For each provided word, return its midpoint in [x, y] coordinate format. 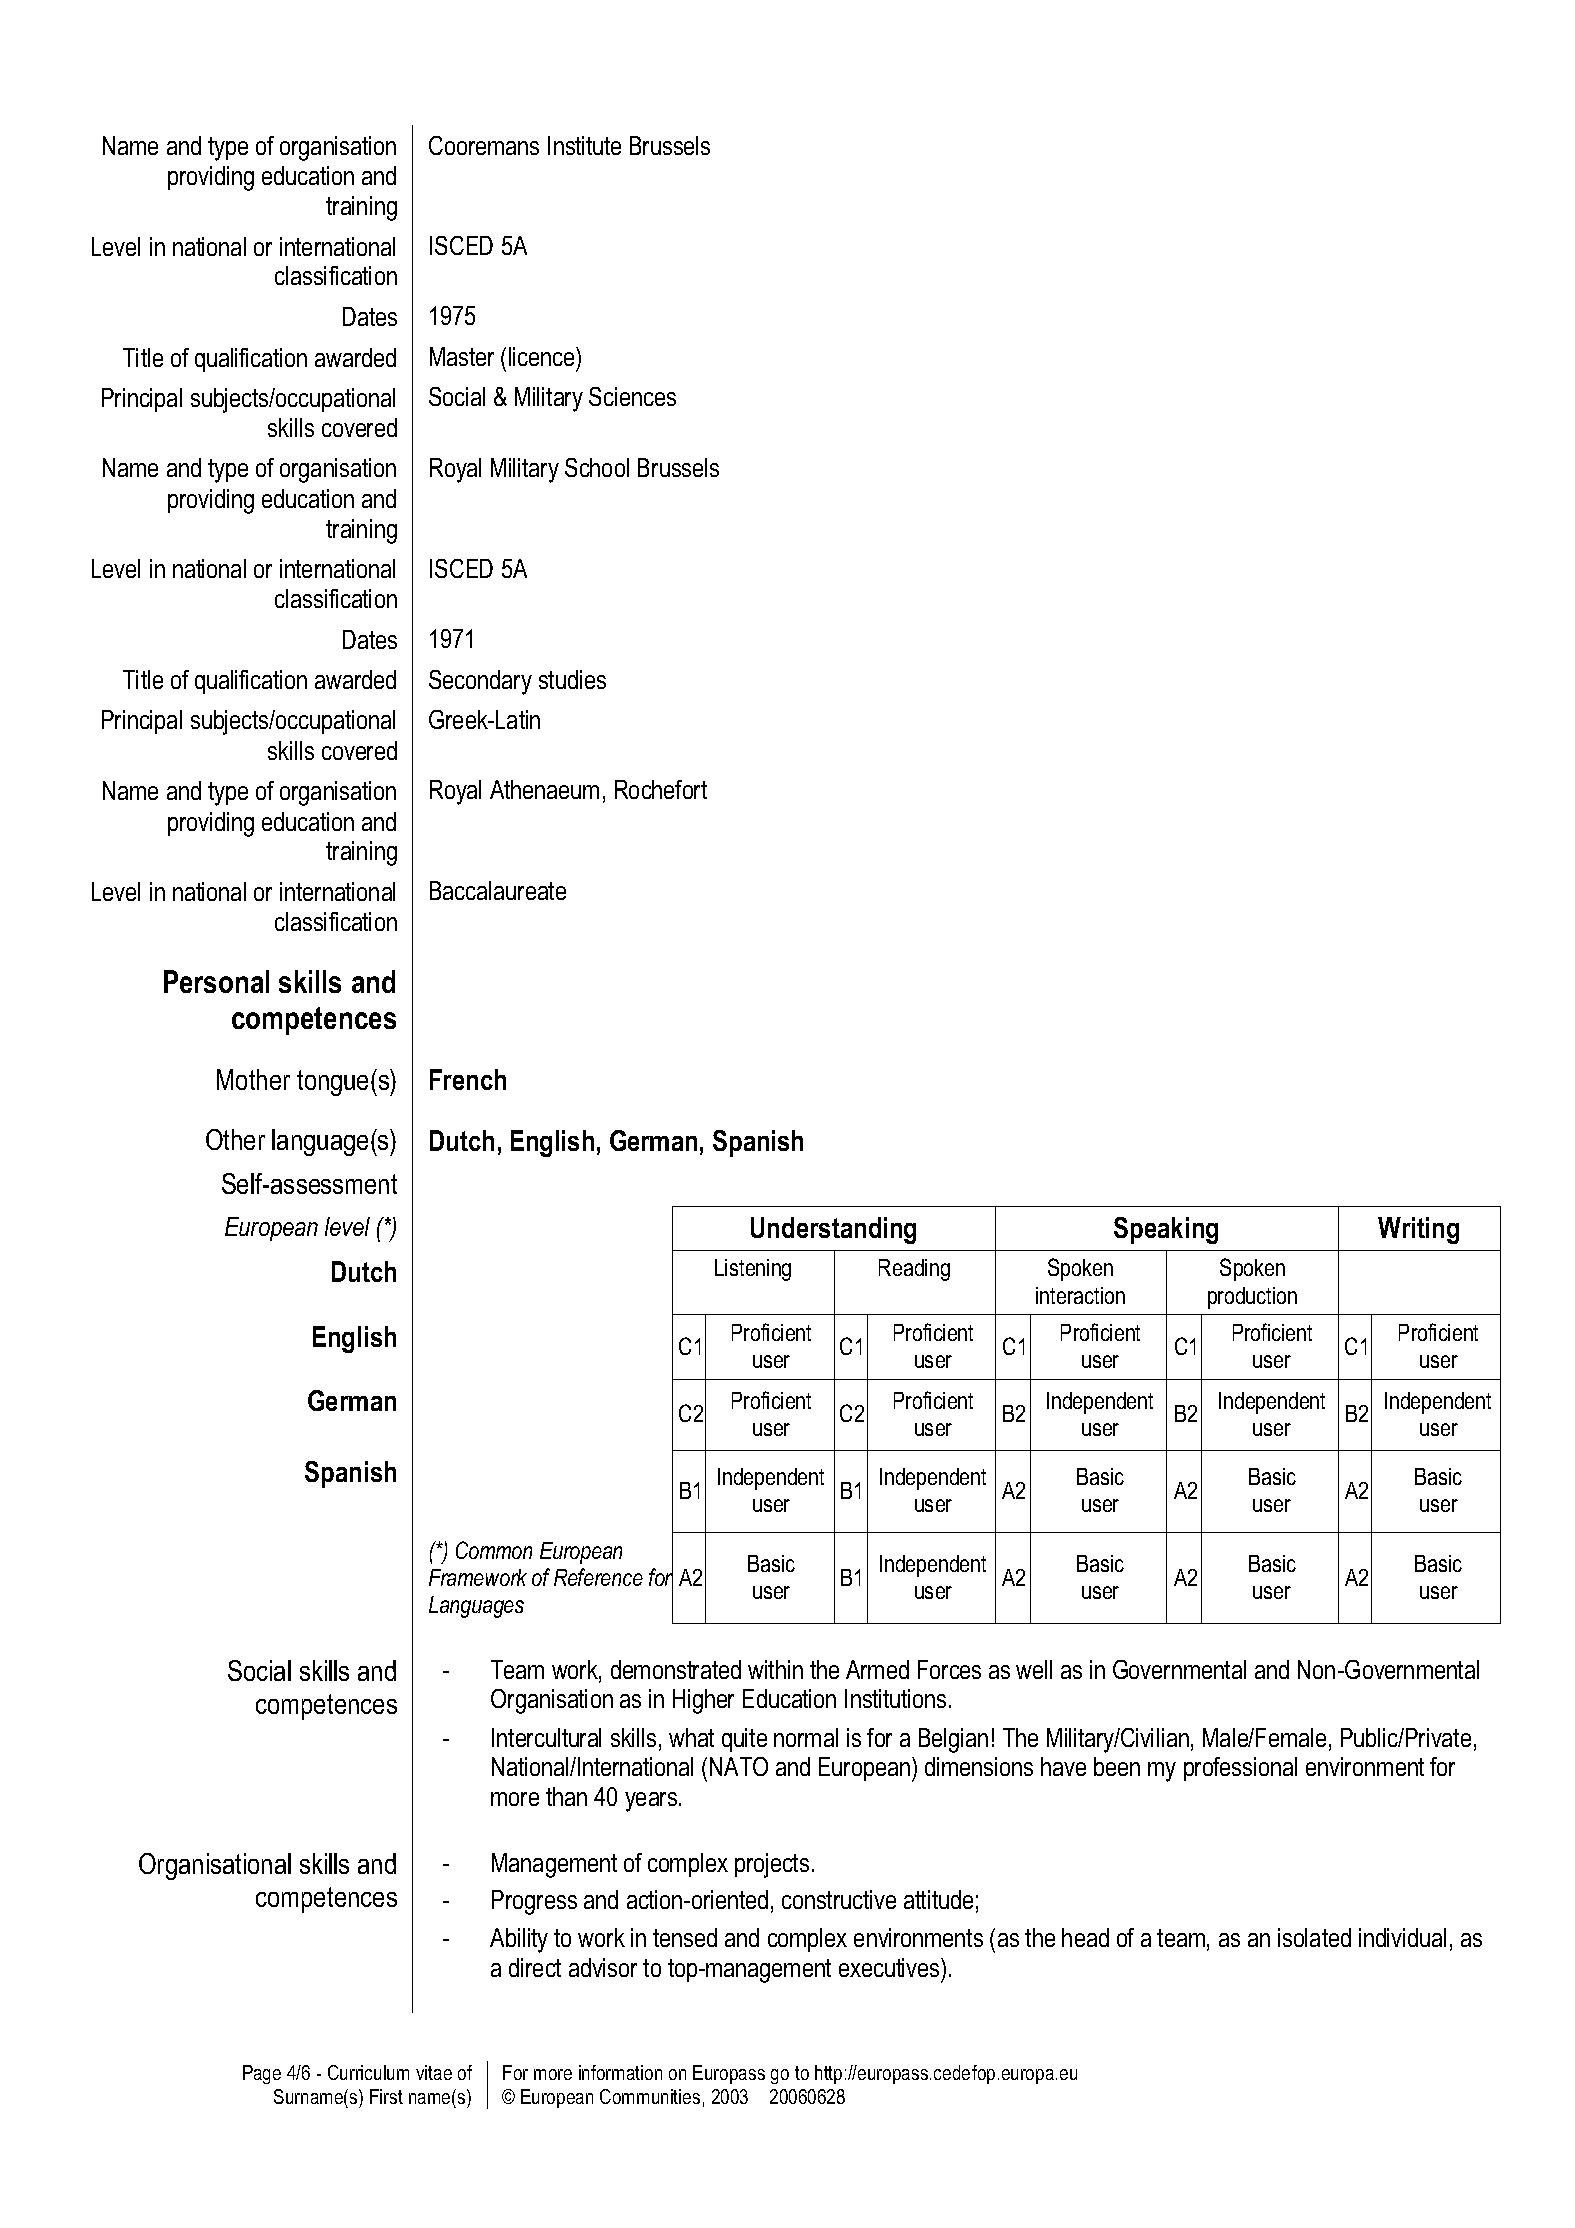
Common [494, 1550]
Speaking [1166, 1230]
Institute [584, 145]
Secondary [480, 682]
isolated [1314, 1937]
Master [462, 356]
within [775, 1669]
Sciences [632, 396]
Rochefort [661, 789]
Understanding [833, 1230]
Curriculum [368, 2072]
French [468, 1079]
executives [890, 1967]
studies [572, 679]
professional [1240, 1769]
